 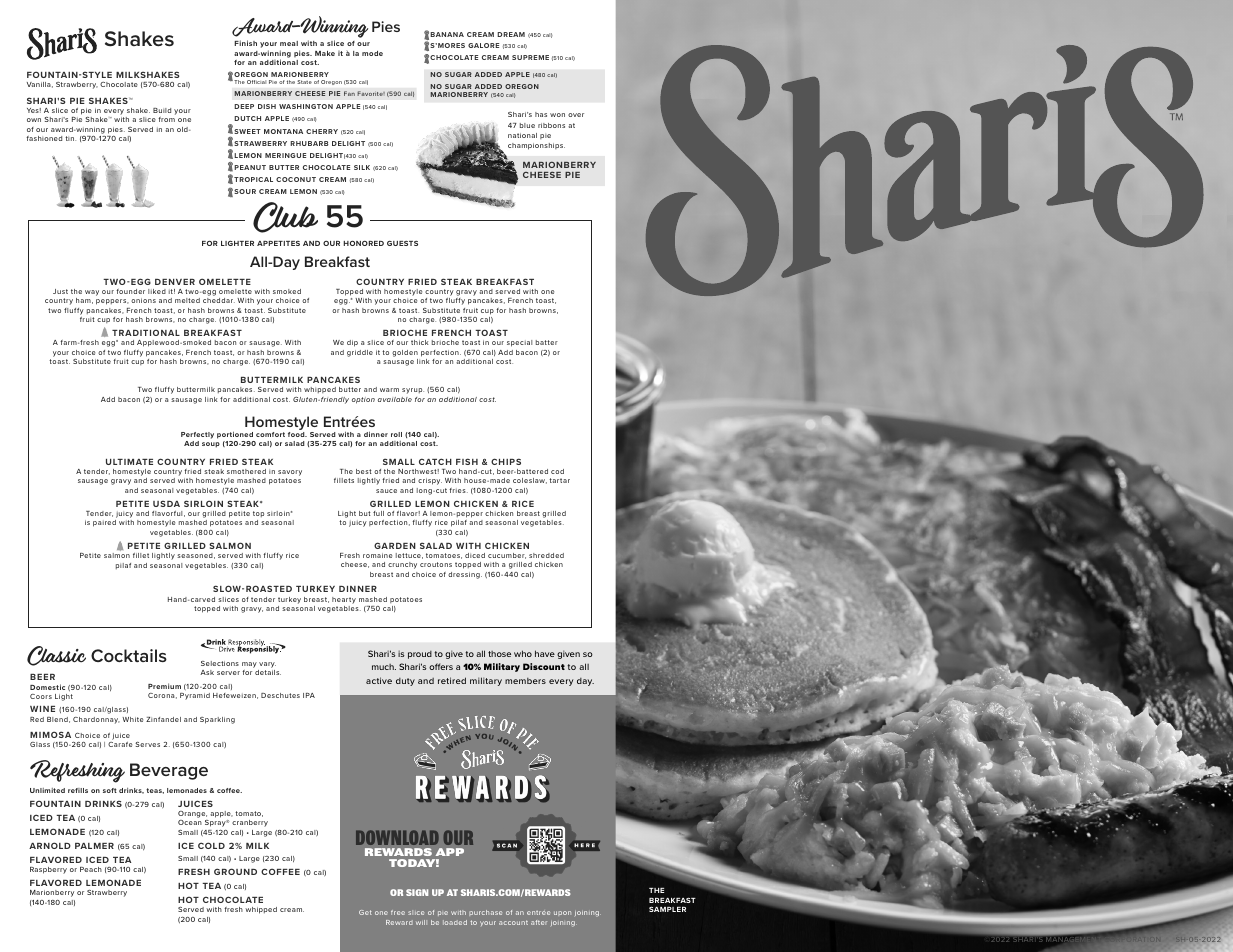 What do you see at coordinates (129, 655) in the screenshot?
I see `Cocktails` at bounding box center [129, 655].
